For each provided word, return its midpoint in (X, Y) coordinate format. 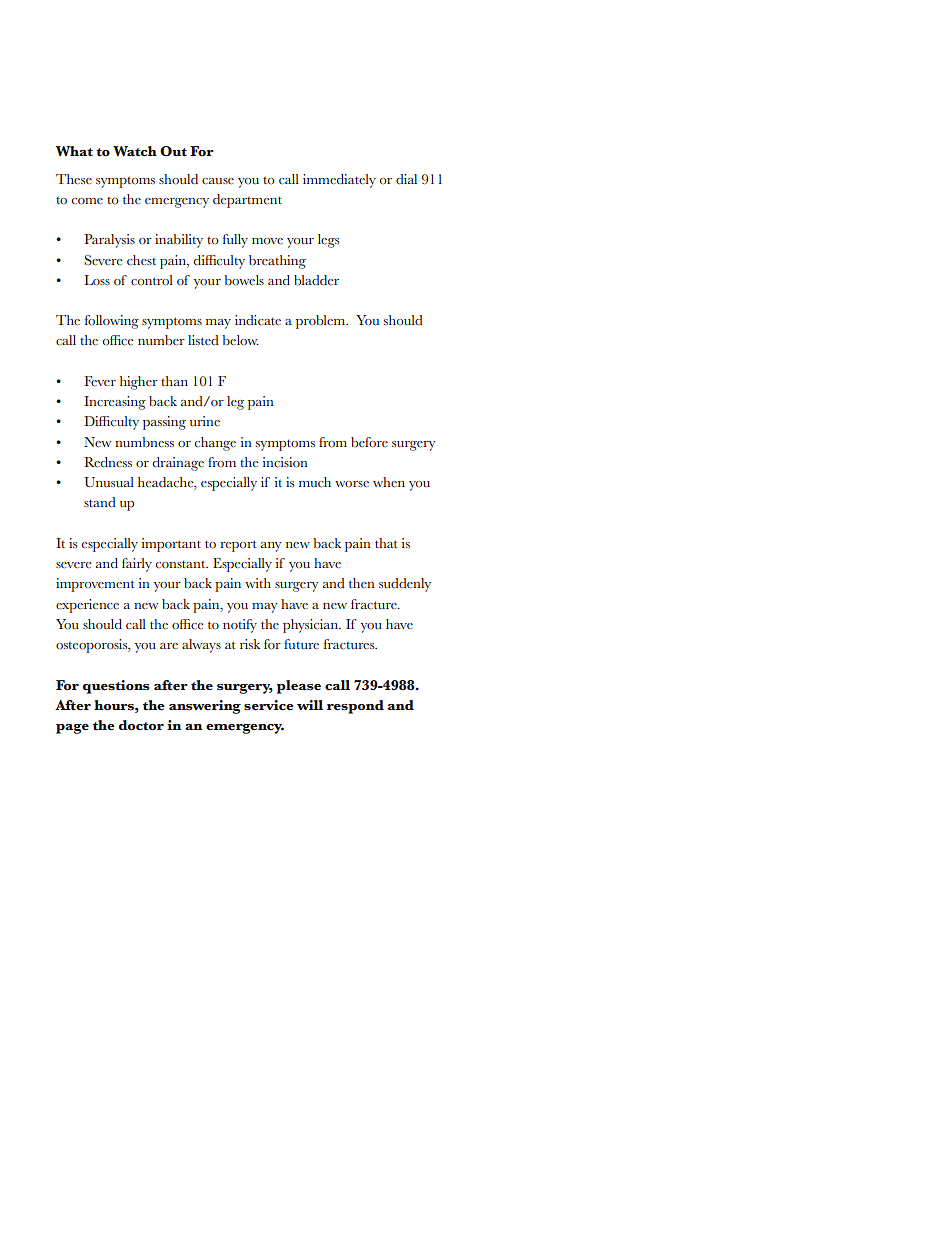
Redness (108, 462)
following (112, 322)
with (258, 583)
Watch (135, 151)
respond (355, 707)
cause (218, 181)
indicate (258, 320)
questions (116, 687)
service (269, 705)
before (369, 442)
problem (322, 322)
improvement (95, 585)
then (362, 583)
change (215, 444)
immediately (339, 181)
